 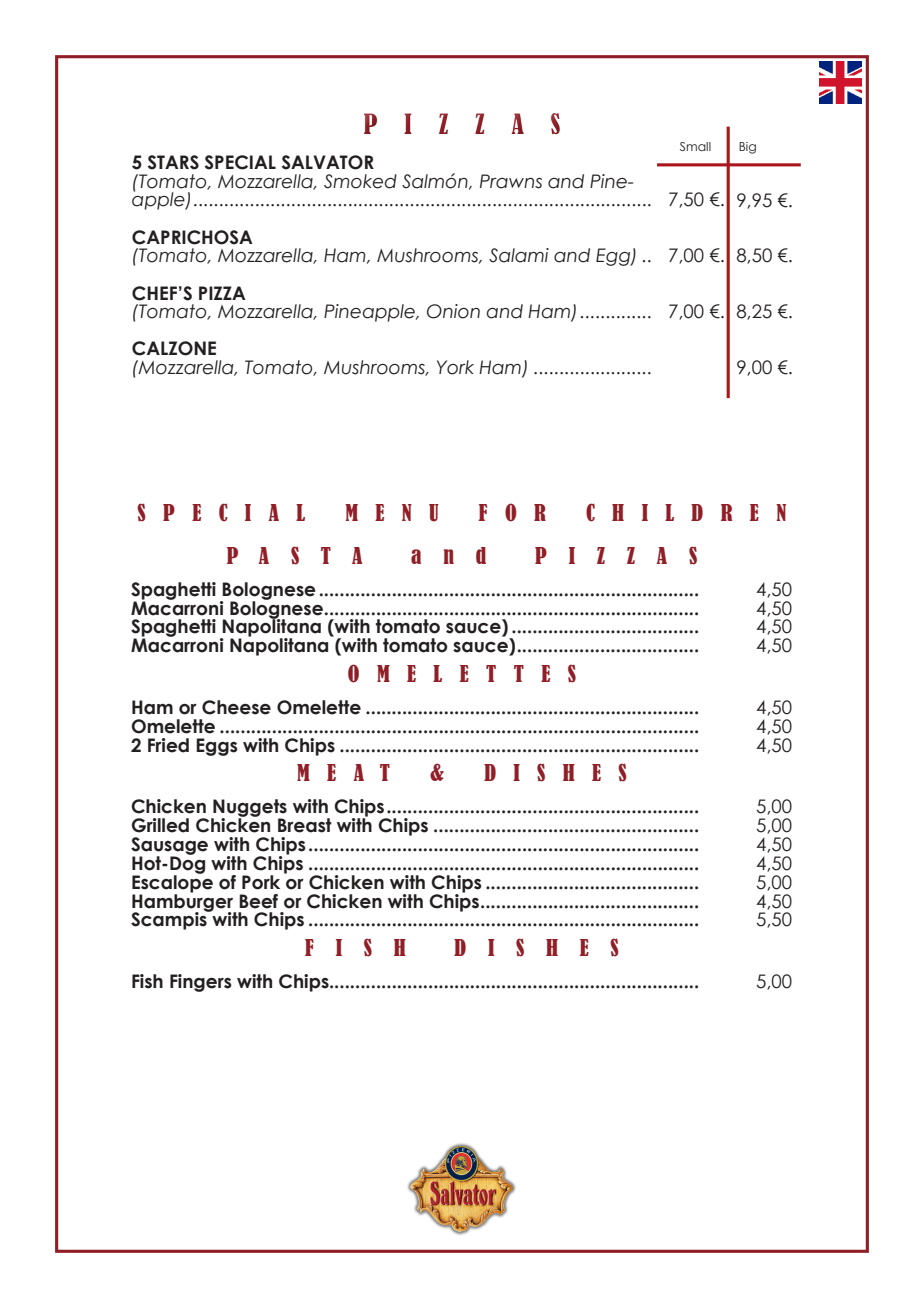 I want to click on Eggs, so click(x=217, y=747).
